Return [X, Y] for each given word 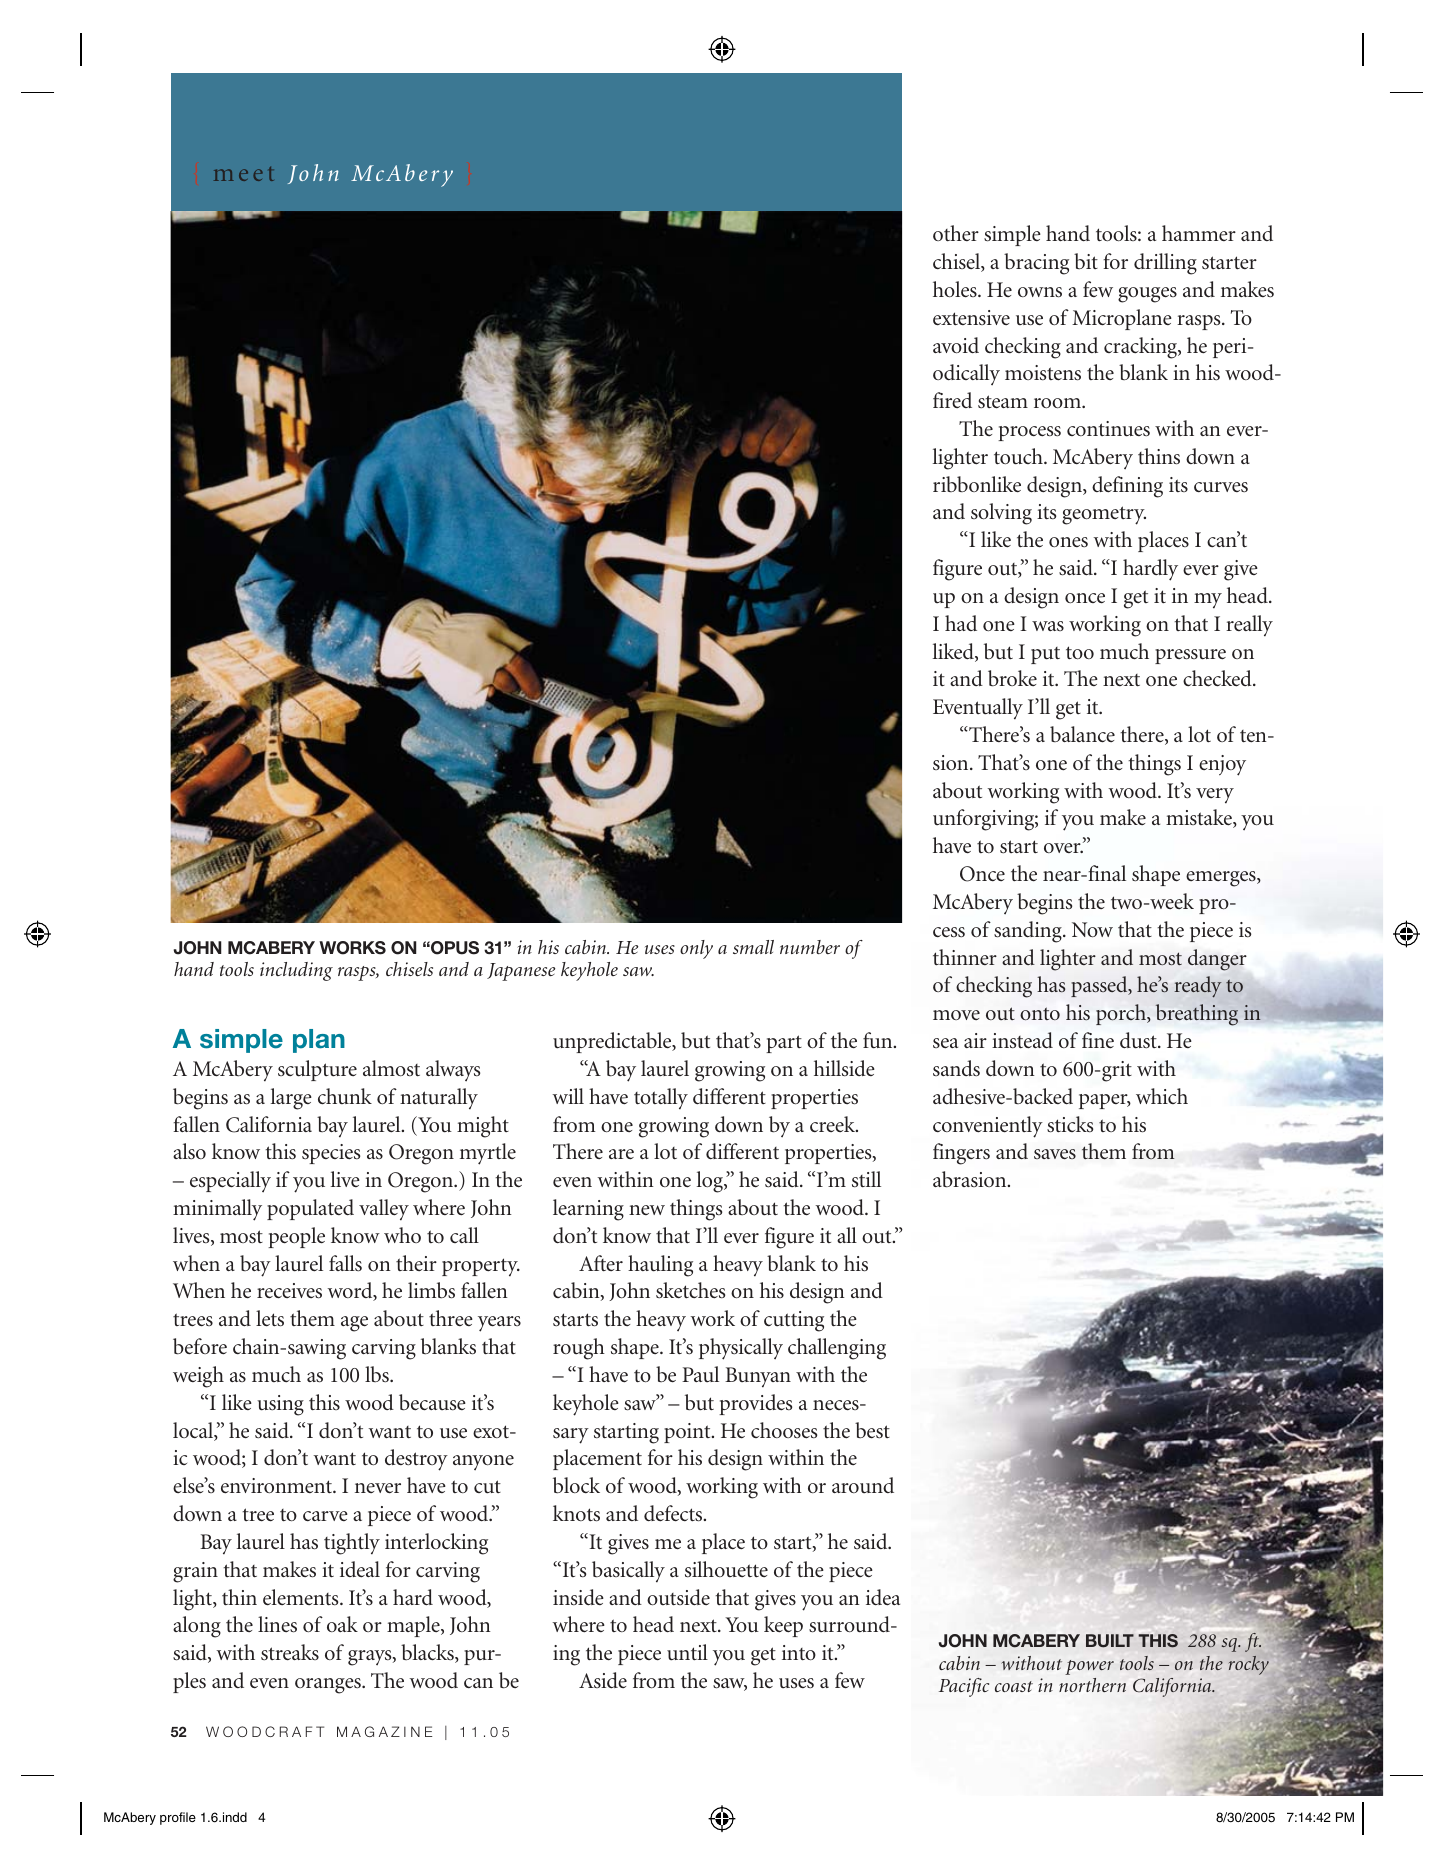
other [956, 233]
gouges [1147, 295]
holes [956, 289]
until [687, 1652]
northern [1092, 1685]
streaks [290, 1652]
